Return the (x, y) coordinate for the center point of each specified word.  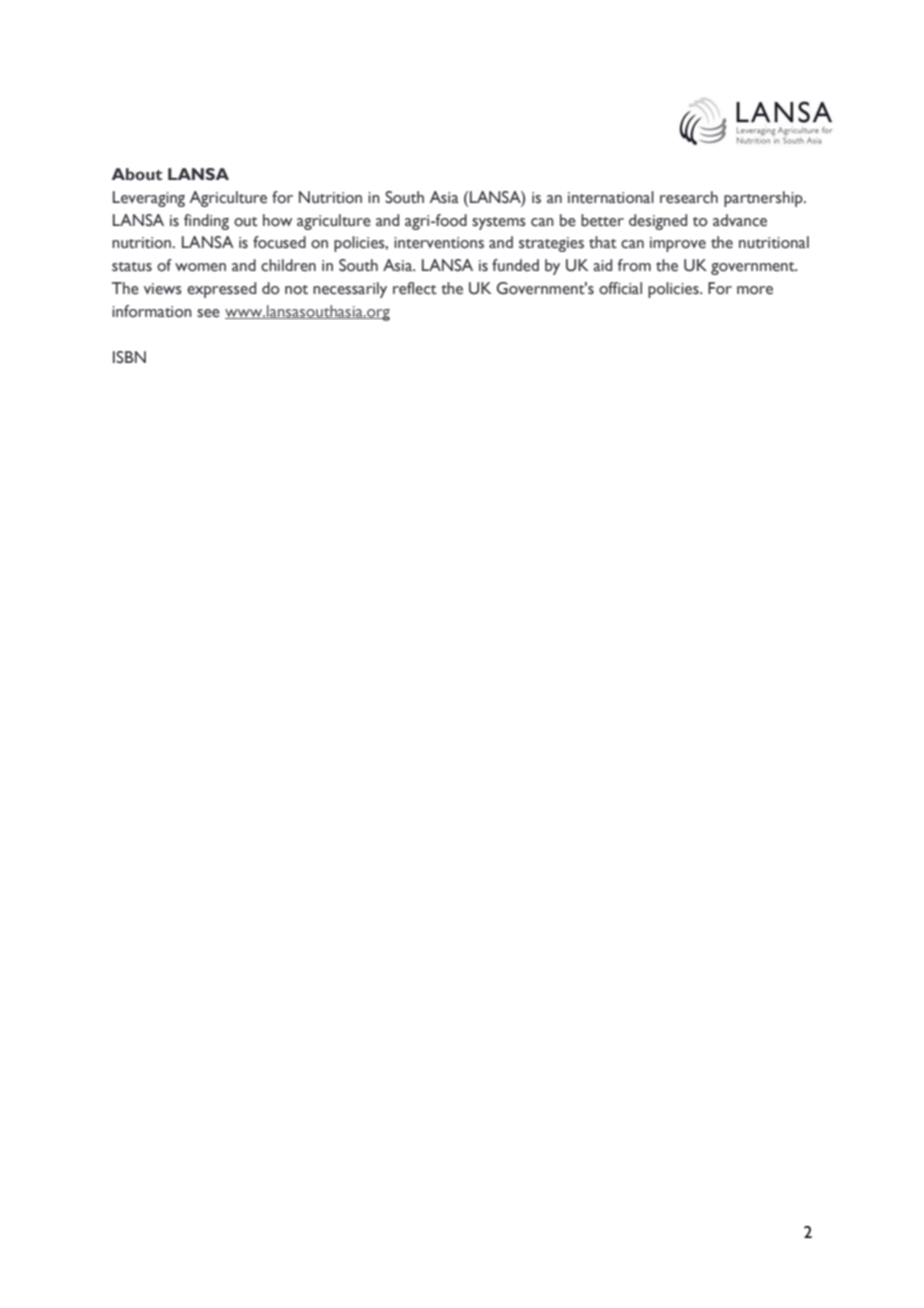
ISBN (129, 357)
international (611, 197)
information (152, 311)
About (137, 174)
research (689, 197)
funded (515, 265)
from (634, 265)
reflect (415, 288)
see (208, 313)
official (620, 288)
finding (206, 222)
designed (658, 222)
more (755, 290)
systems (499, 223)
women (200, 267)
